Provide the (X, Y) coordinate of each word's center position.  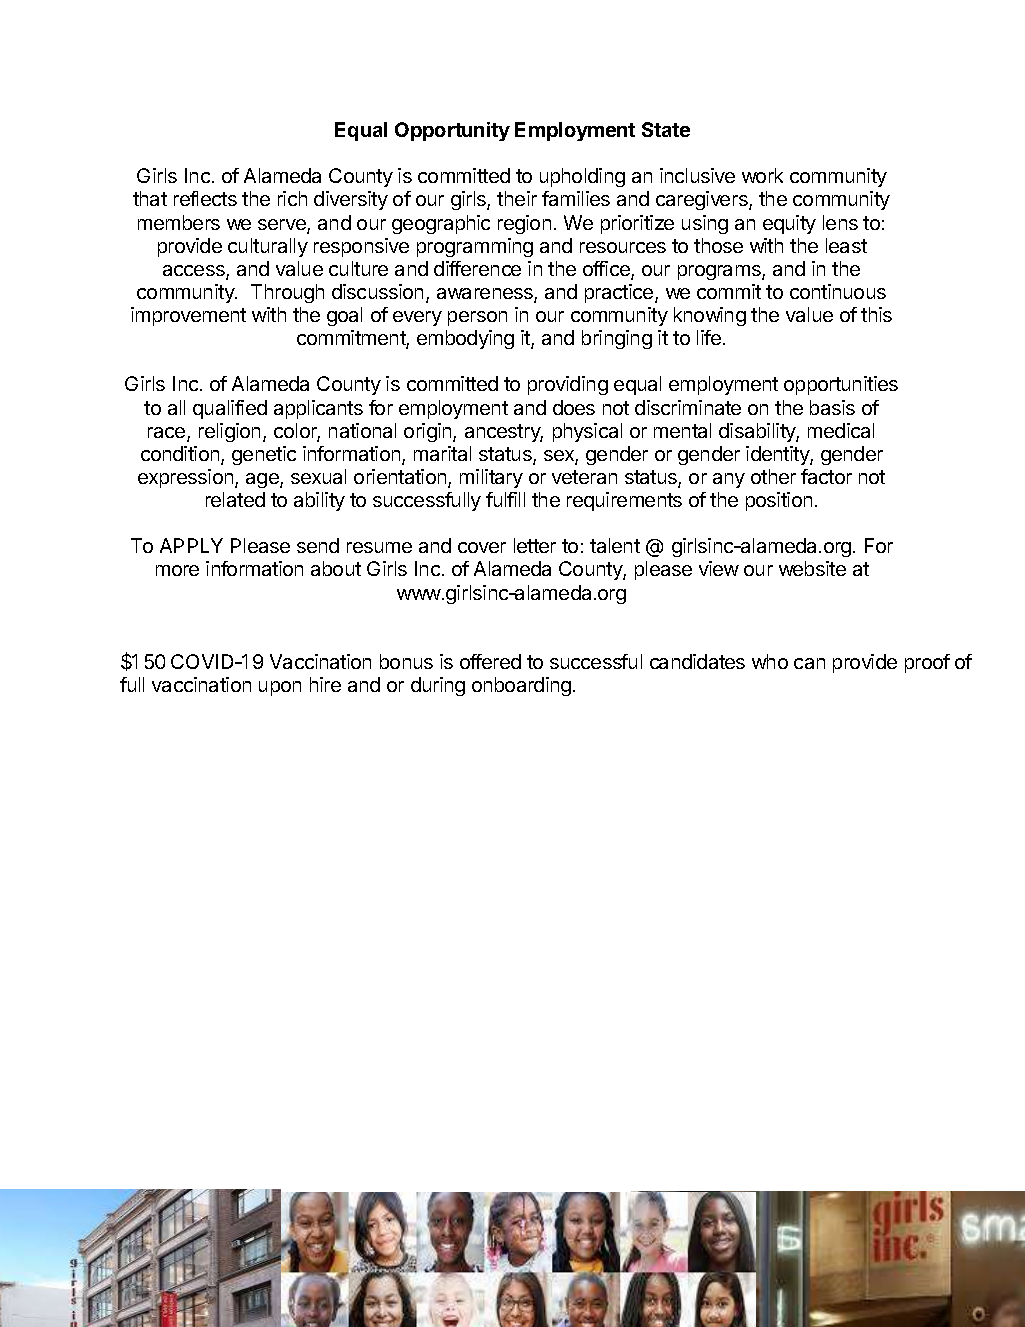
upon (280, 688)
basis (832, 407)
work (762, 175)
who (770, 661)
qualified (230, 409)
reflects (205, 198)
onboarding (521, 686)
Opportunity (452, 131)
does (574, 407)
